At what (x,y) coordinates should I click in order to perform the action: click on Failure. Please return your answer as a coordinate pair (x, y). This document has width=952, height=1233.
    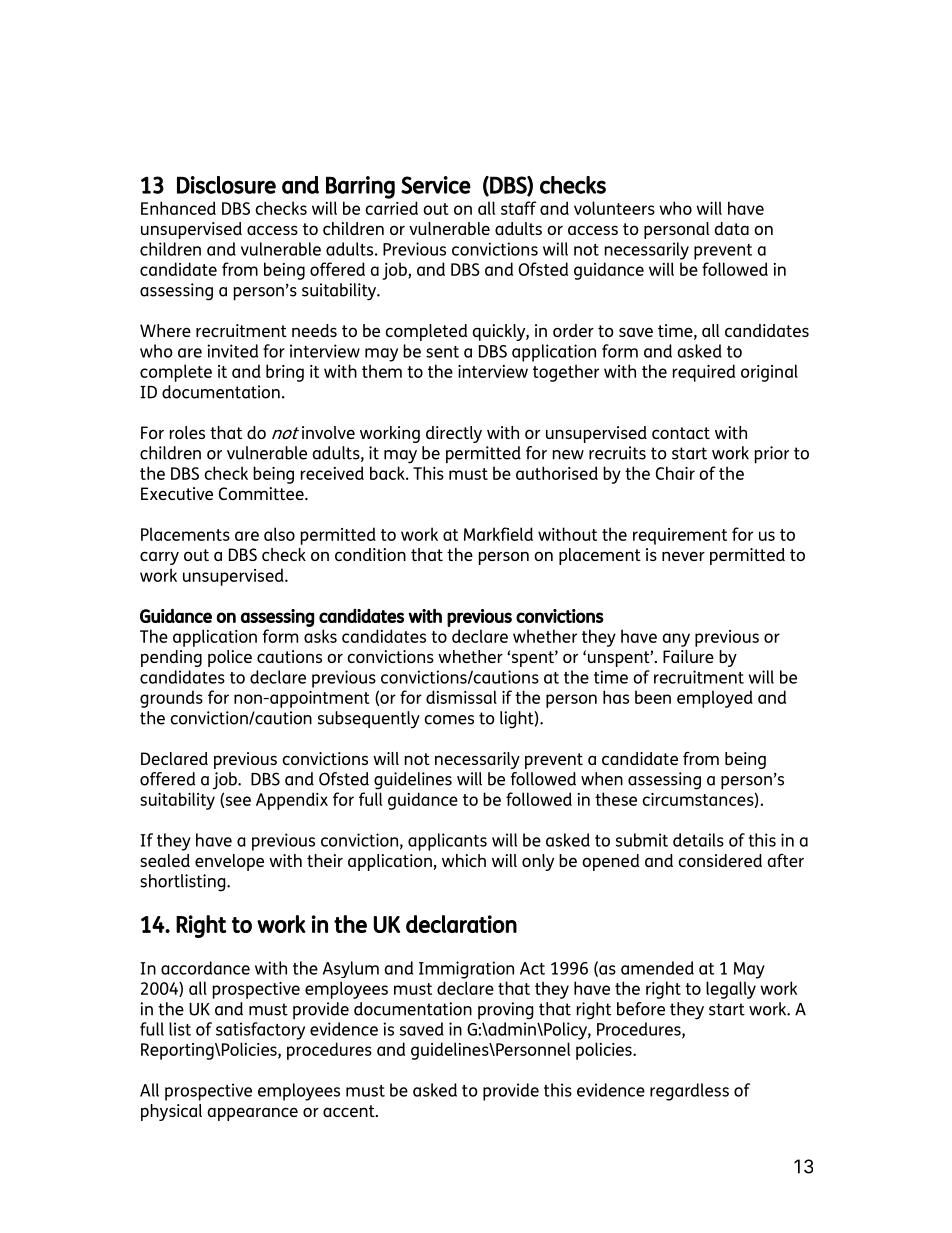
    Looking at the image, I should click on (688, 656).
